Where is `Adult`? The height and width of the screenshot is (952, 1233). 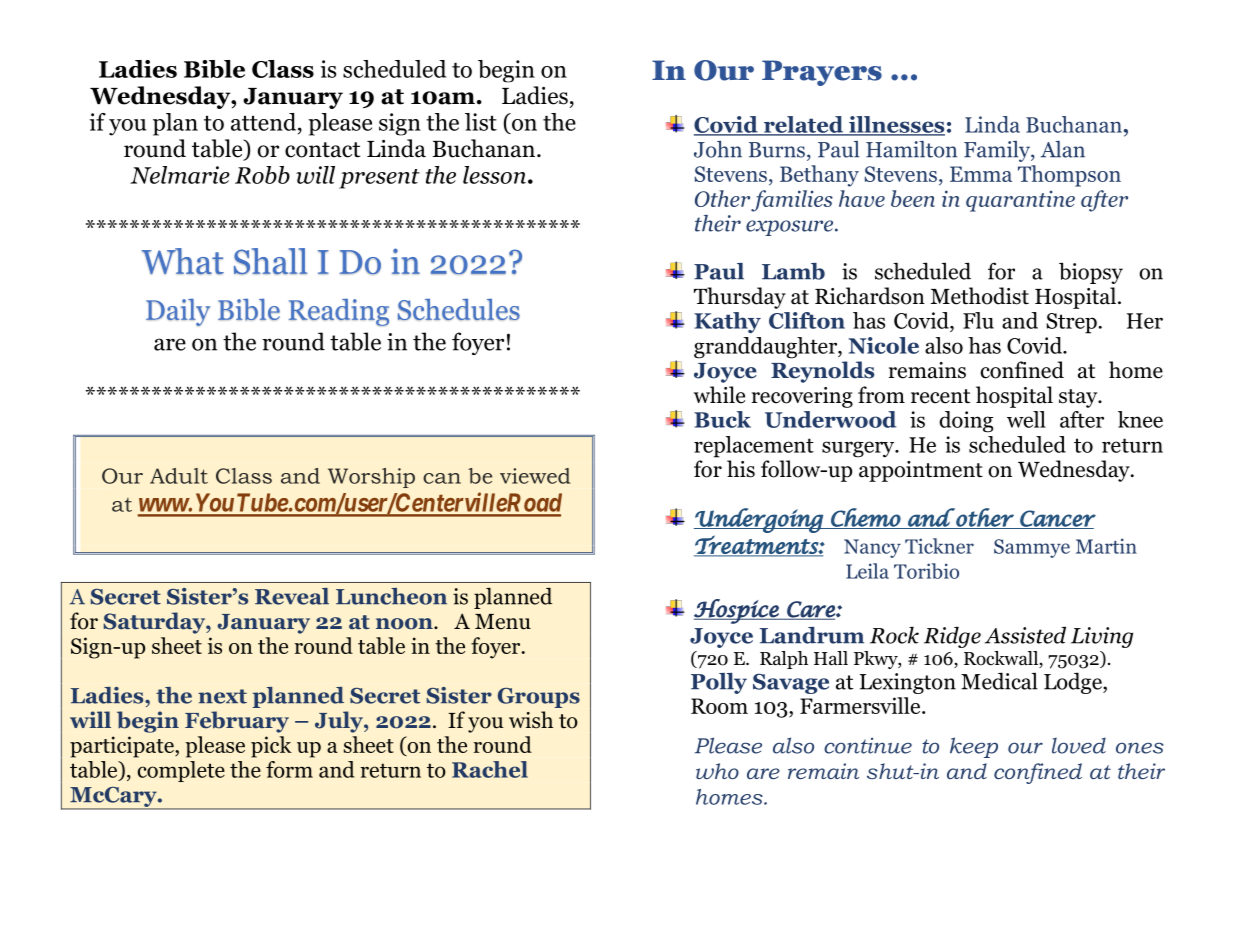
Adult is located at coordinates (179, 476).
